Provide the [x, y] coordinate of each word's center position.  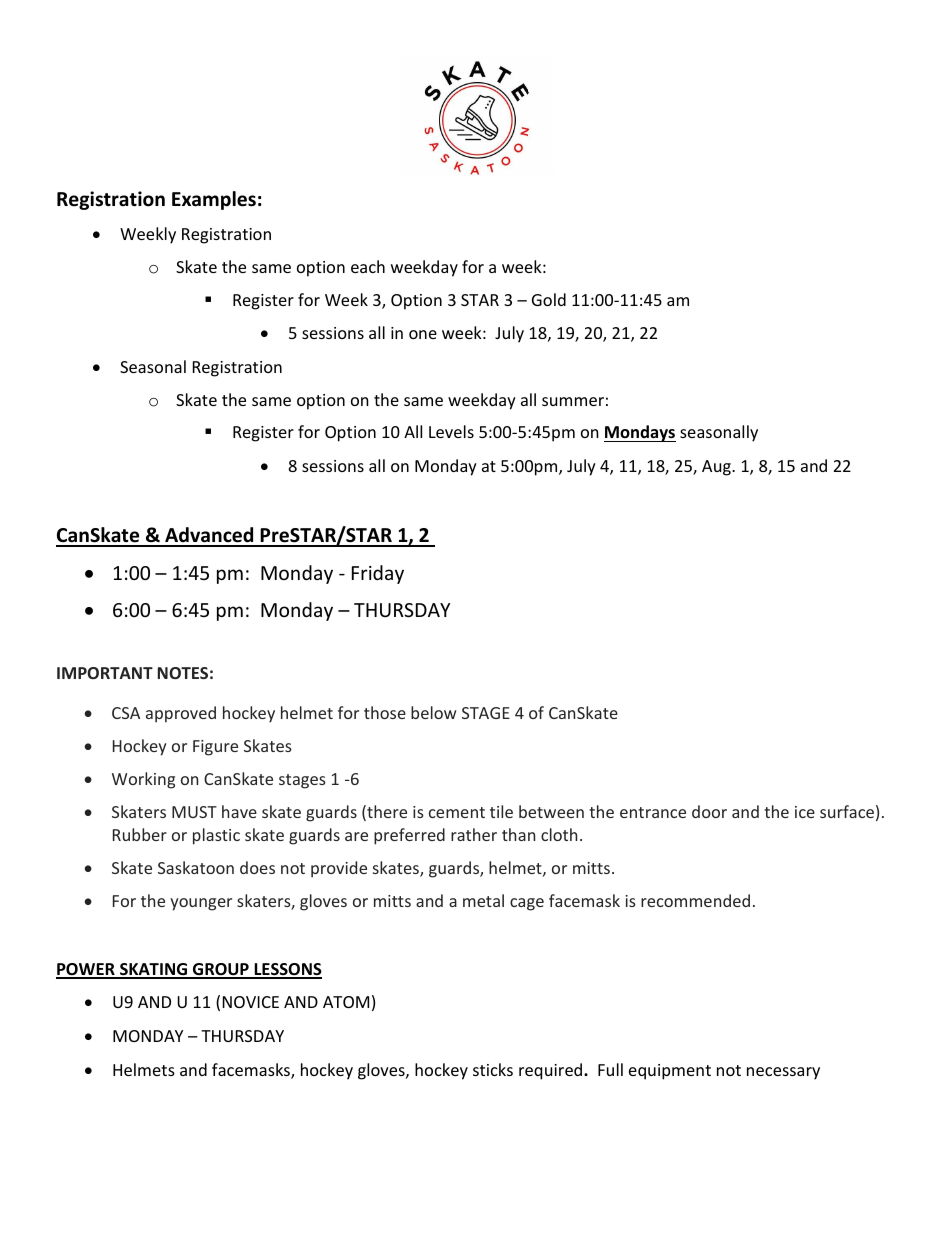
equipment [670, 1072]
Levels [451, 431]
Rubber [140, 834]
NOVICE [251, 1002]
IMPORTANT [105, 673]
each [368, 266]
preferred [409, 836]
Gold [549, 299]
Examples [214, 200]
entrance [653, 812]
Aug [717, 468]
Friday [378, 574]
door [709, 811]
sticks [493, 1069]
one [423, 334]
